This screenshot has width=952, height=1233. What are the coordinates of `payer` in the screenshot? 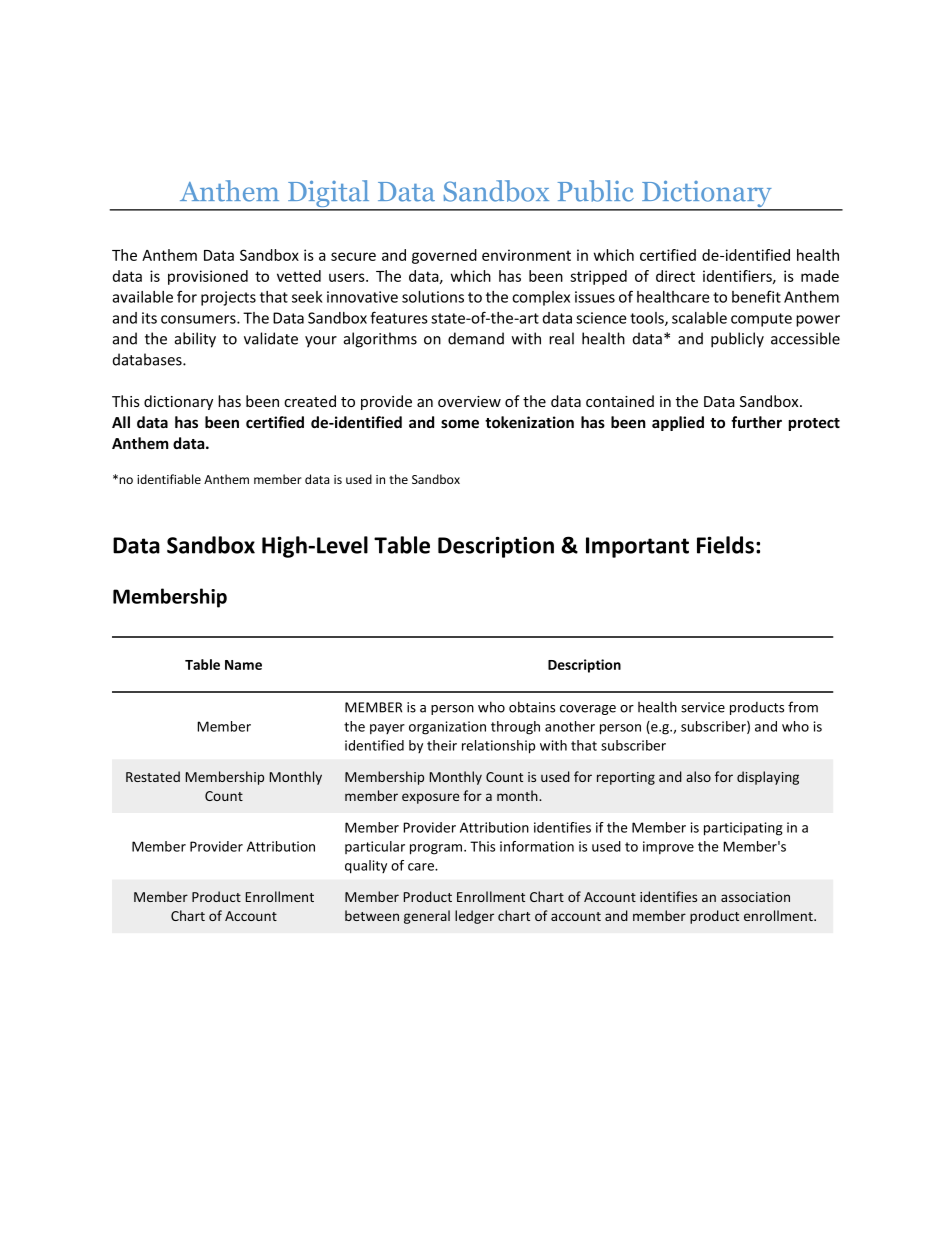 It's located at (387, 729).
